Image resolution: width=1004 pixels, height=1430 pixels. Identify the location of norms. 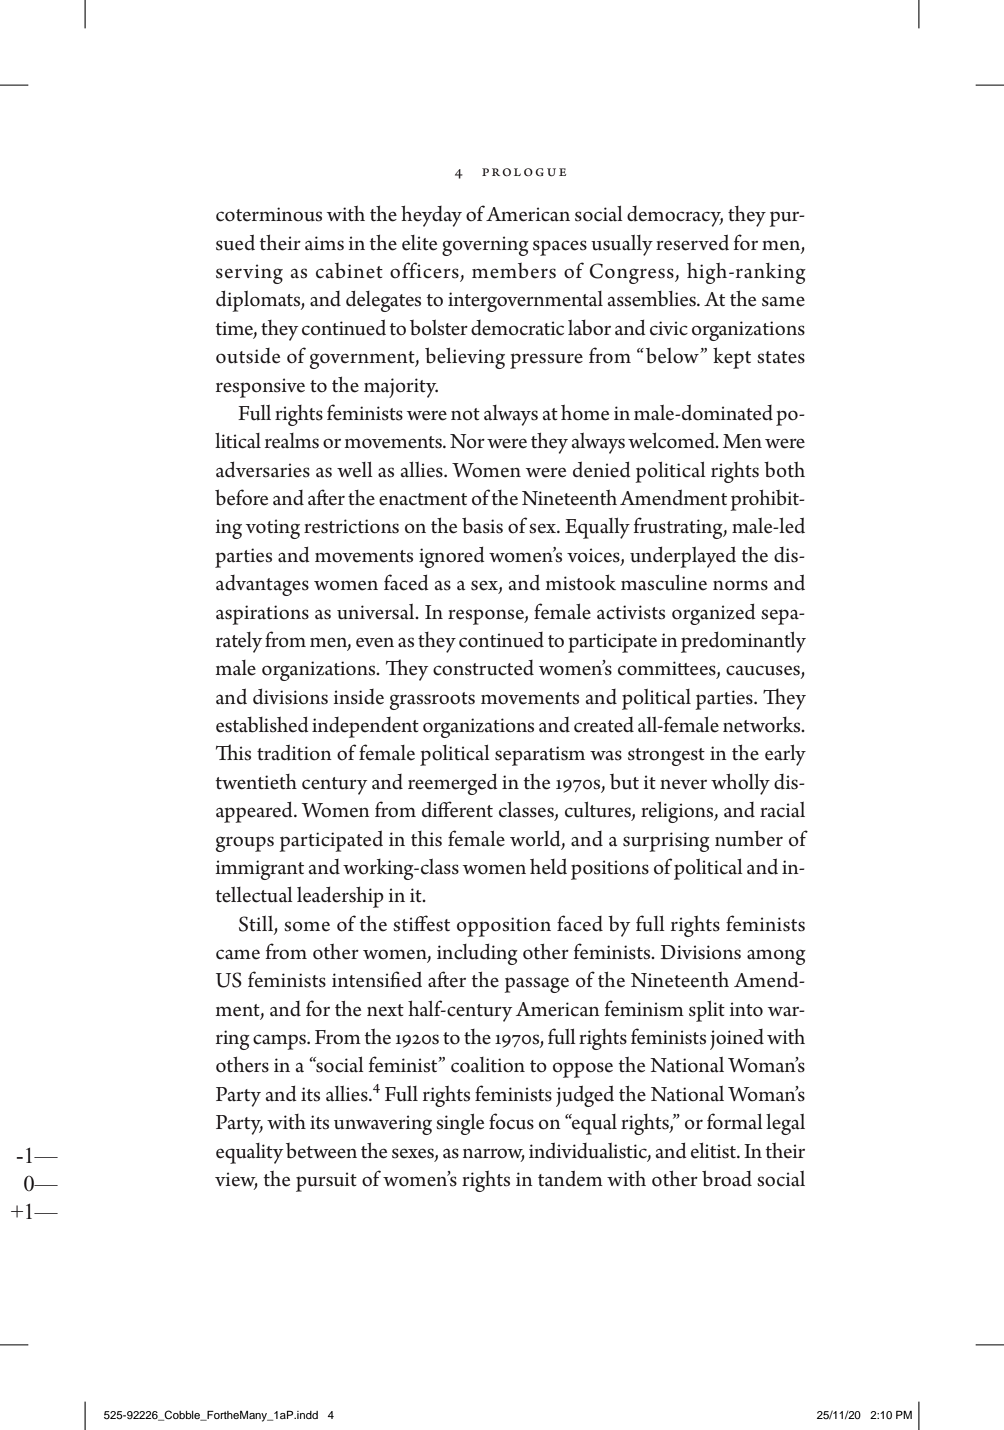
(740, 585).
